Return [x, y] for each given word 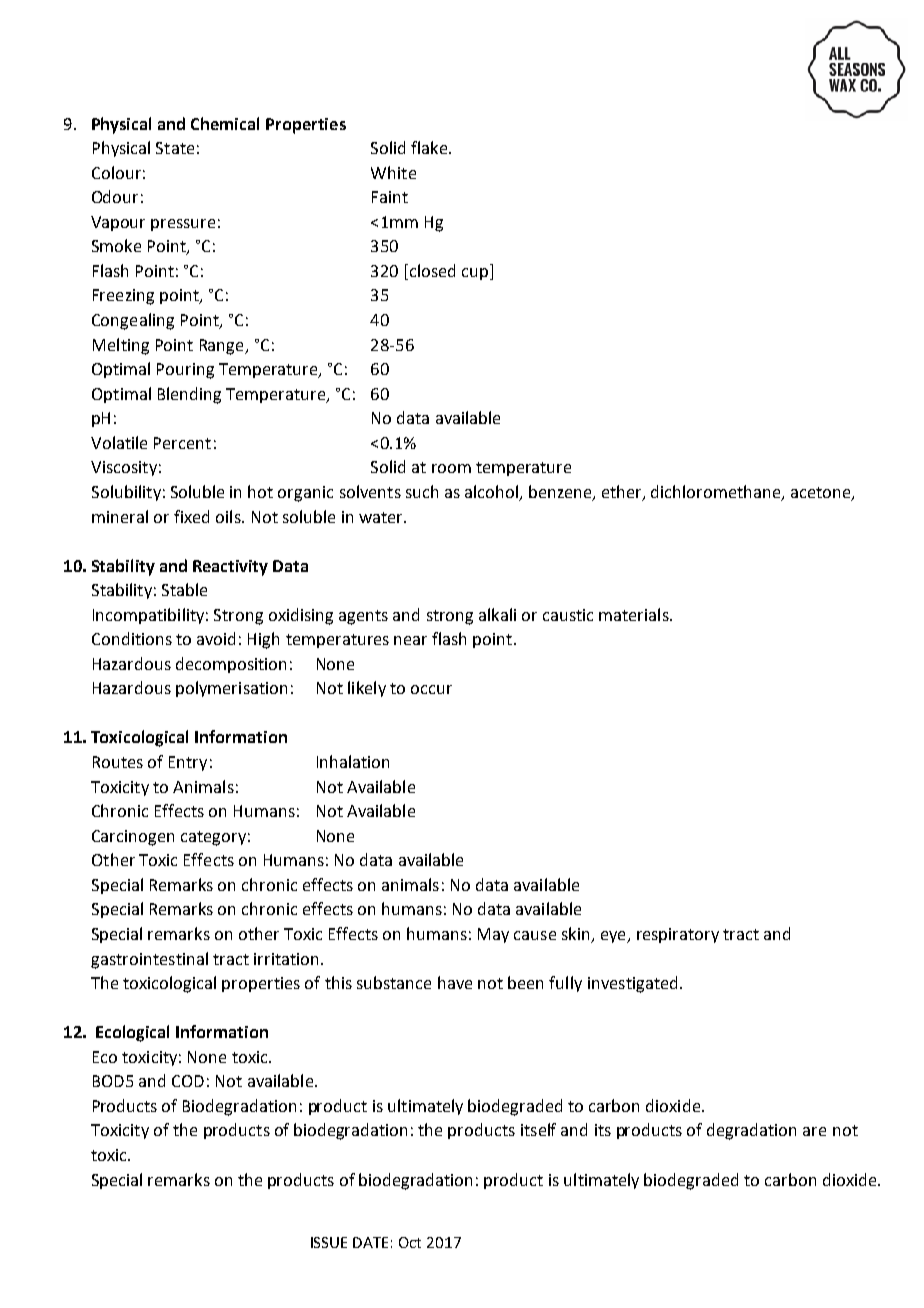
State [175, 148]
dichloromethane [717, 493]
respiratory [678, 935]
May [493, 935]
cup [475, 274]
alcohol [492, 493]
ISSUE [329, 1242]
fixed [191, 516]
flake [430, 147]
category [213, 838]
